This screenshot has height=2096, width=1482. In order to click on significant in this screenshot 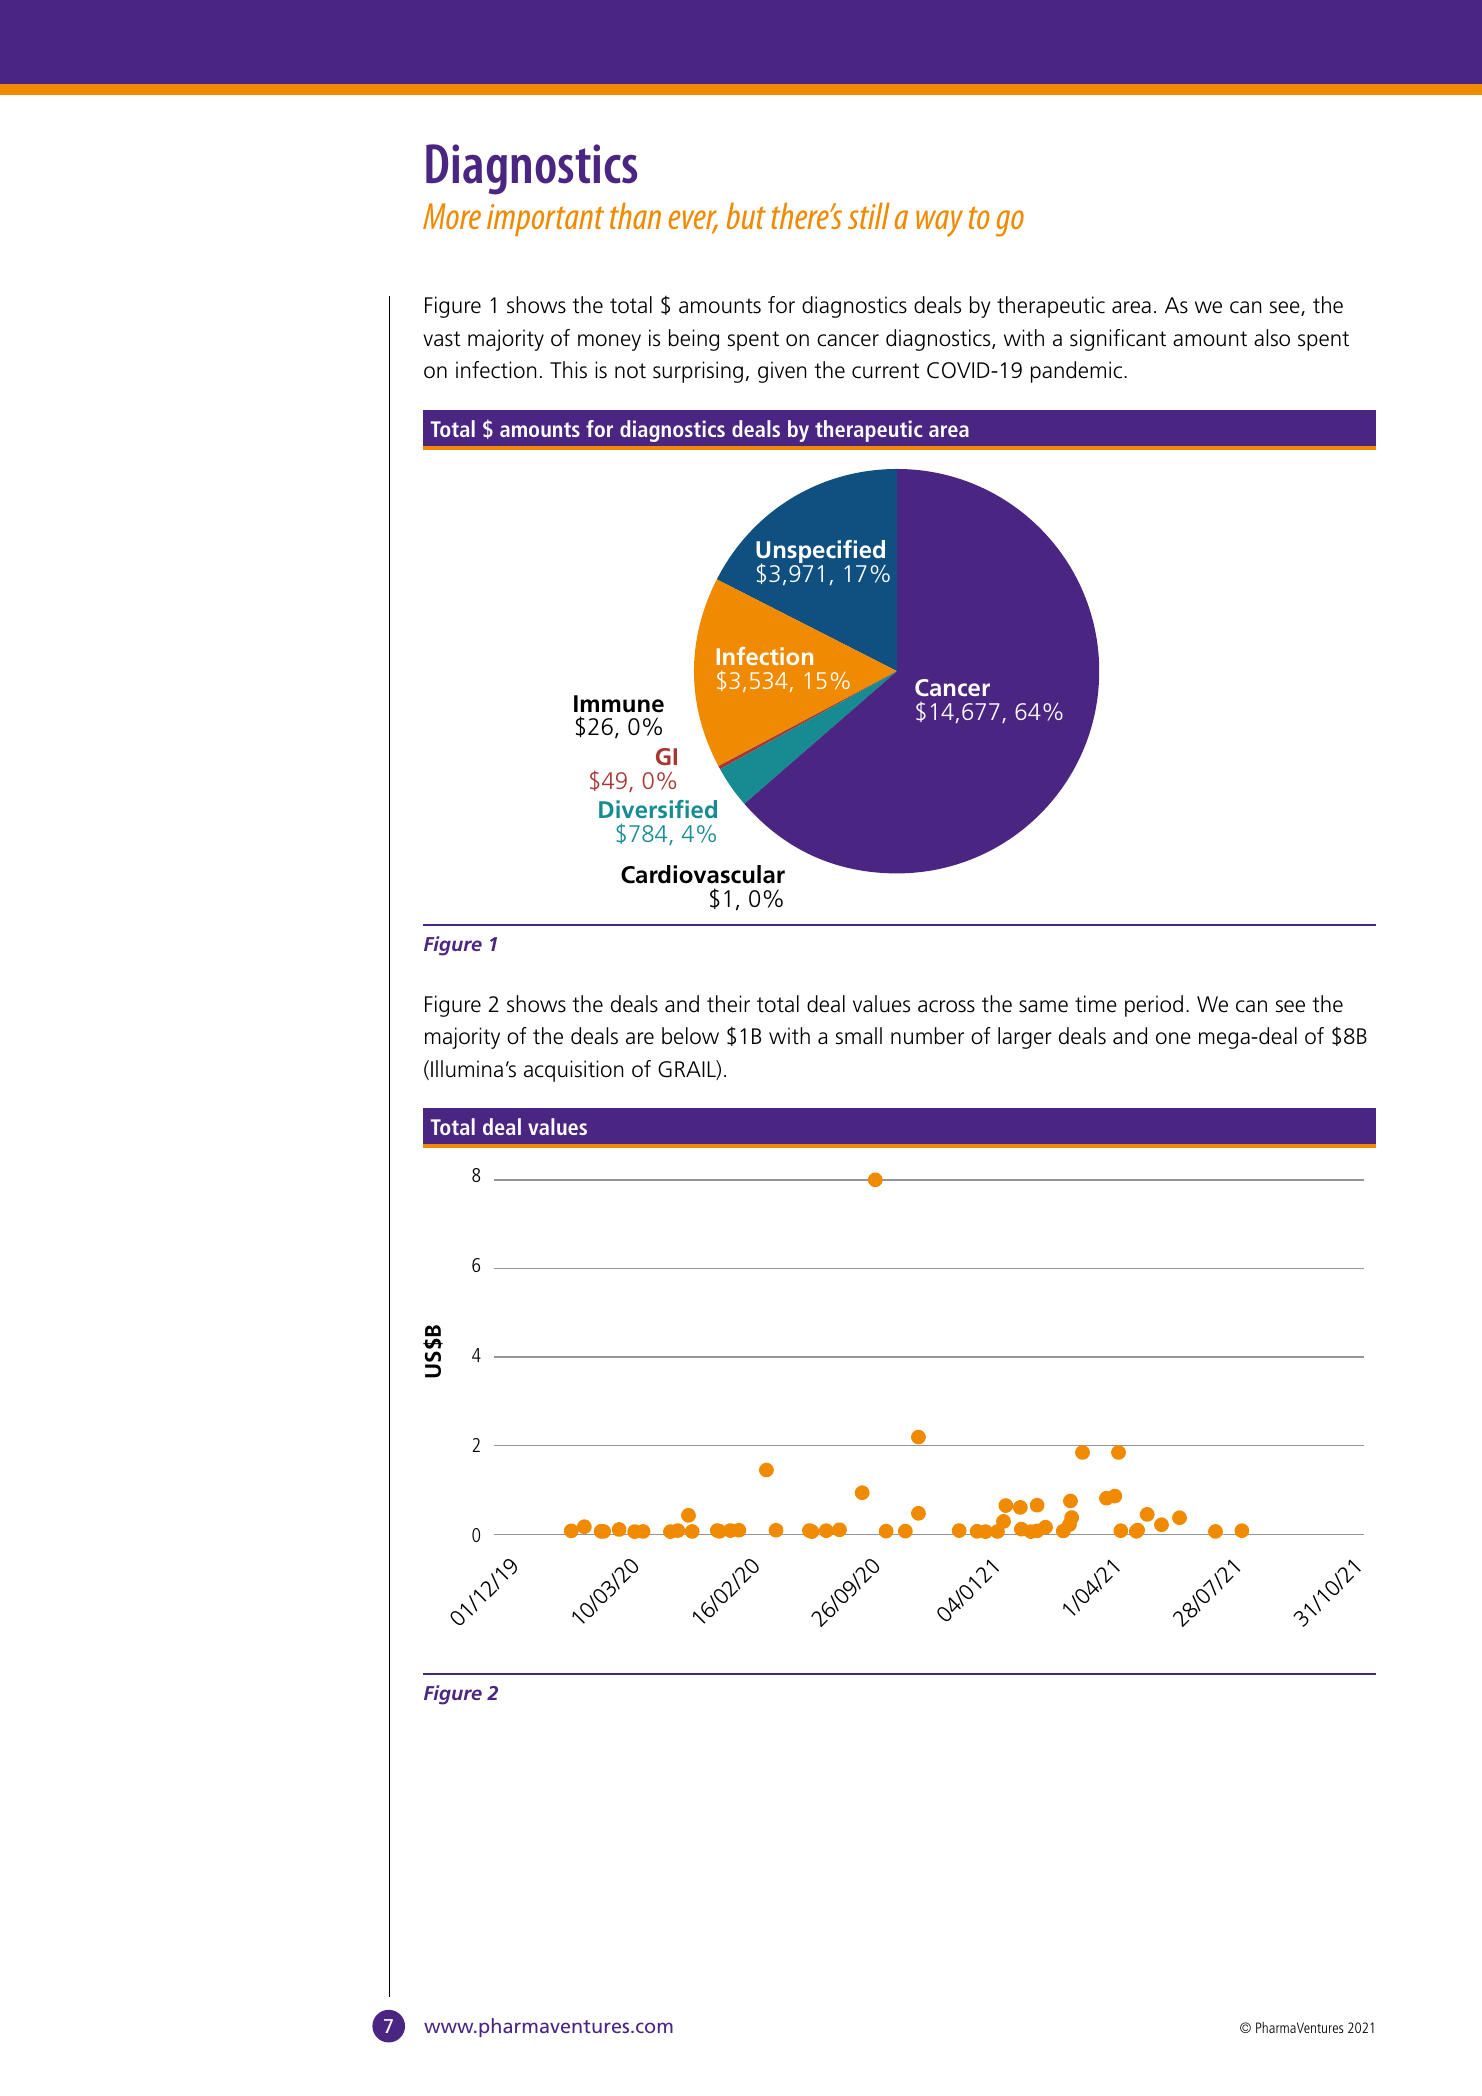, I will do `click(1118, 340)`.
